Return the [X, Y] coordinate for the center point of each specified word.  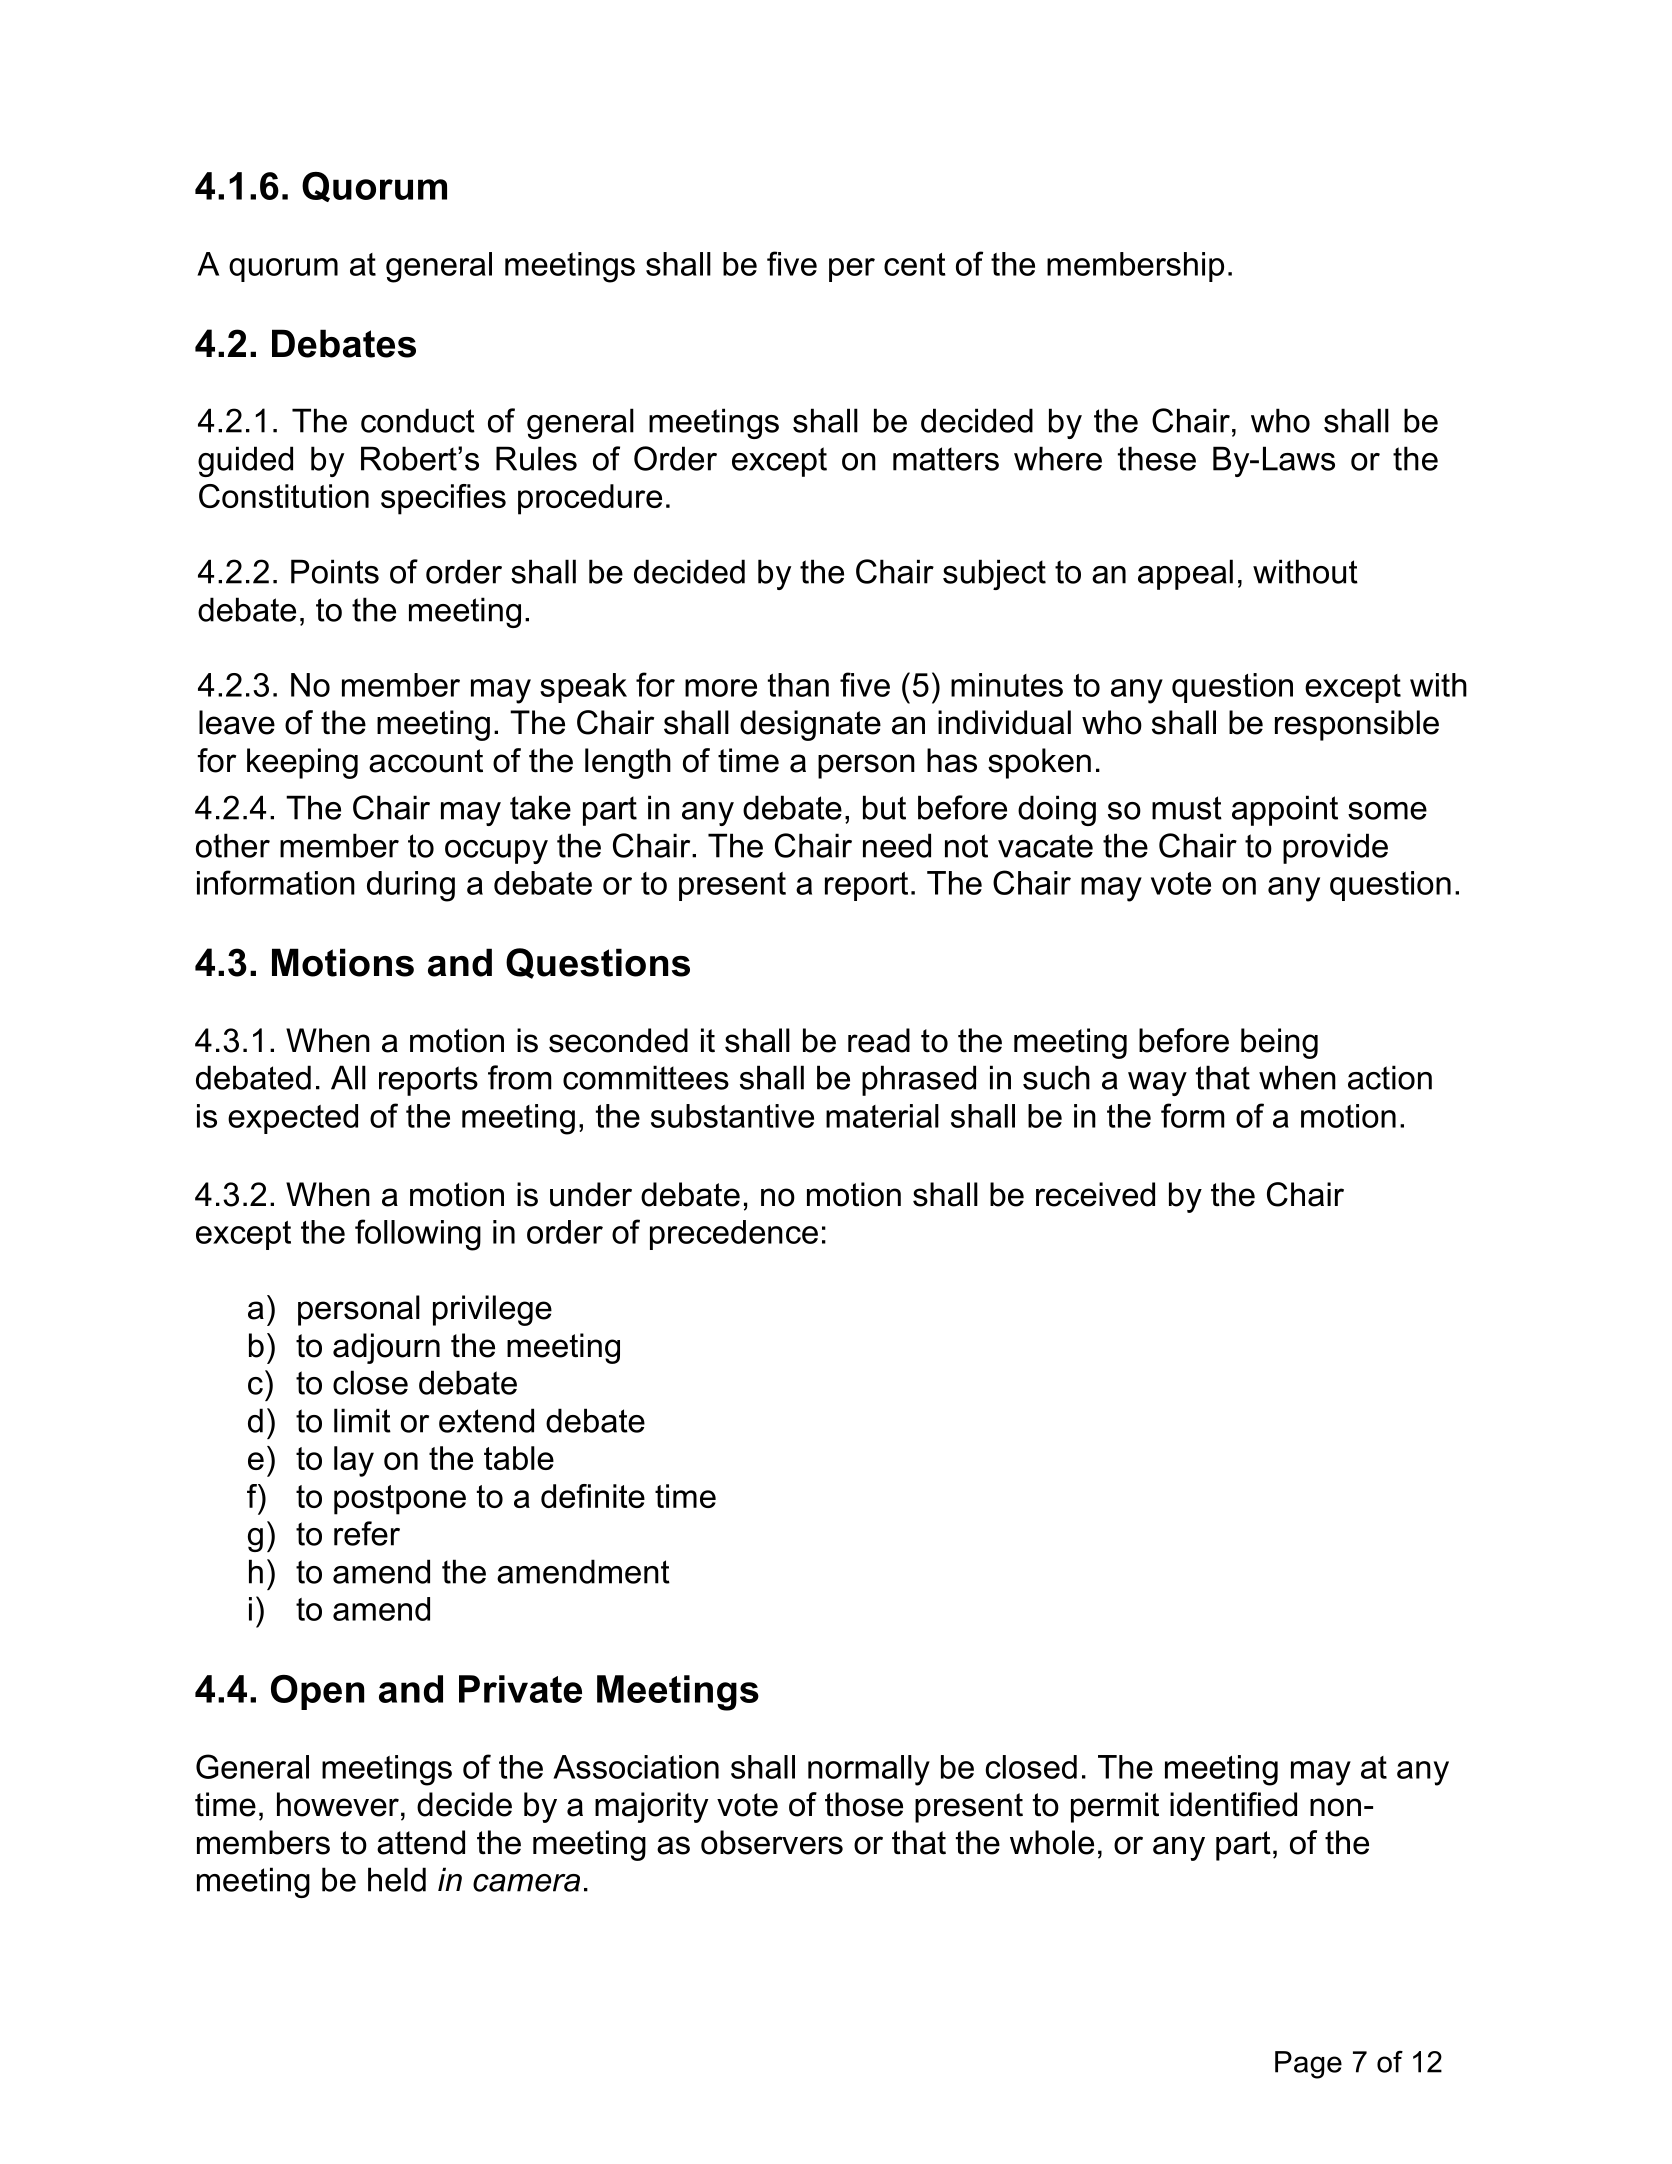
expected [293, 1119]
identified [1233, 1804]
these [1157, 458]
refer [367, 1533]
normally [869, 1770]
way [1157, 1084]
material [882, 1116]
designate [810, 725]
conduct [418, 420]
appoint [1285, 810]
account [426, 761]
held [397, 1879]
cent [915, 264]
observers [772, 1842]
